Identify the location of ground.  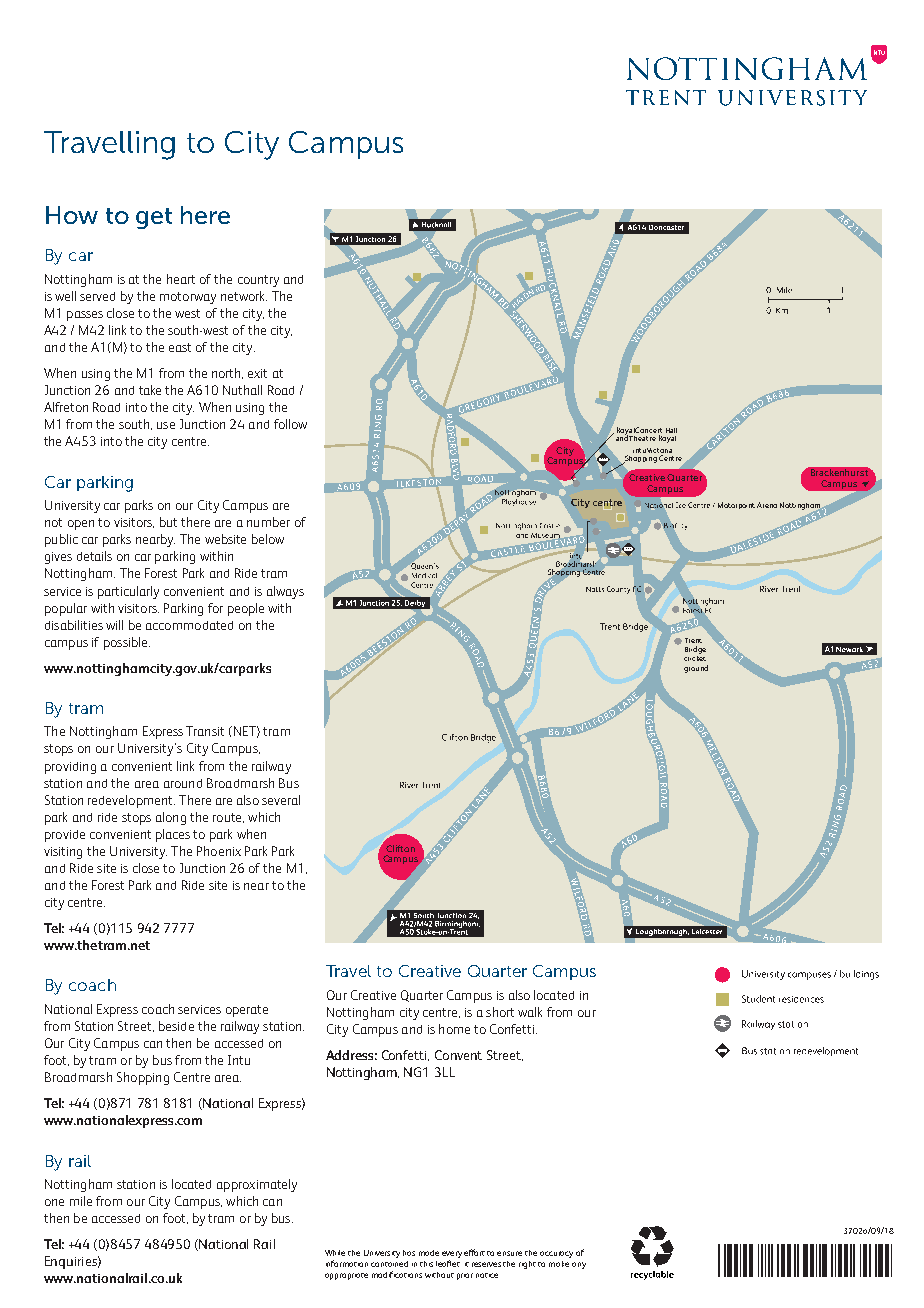
(696, 669).
